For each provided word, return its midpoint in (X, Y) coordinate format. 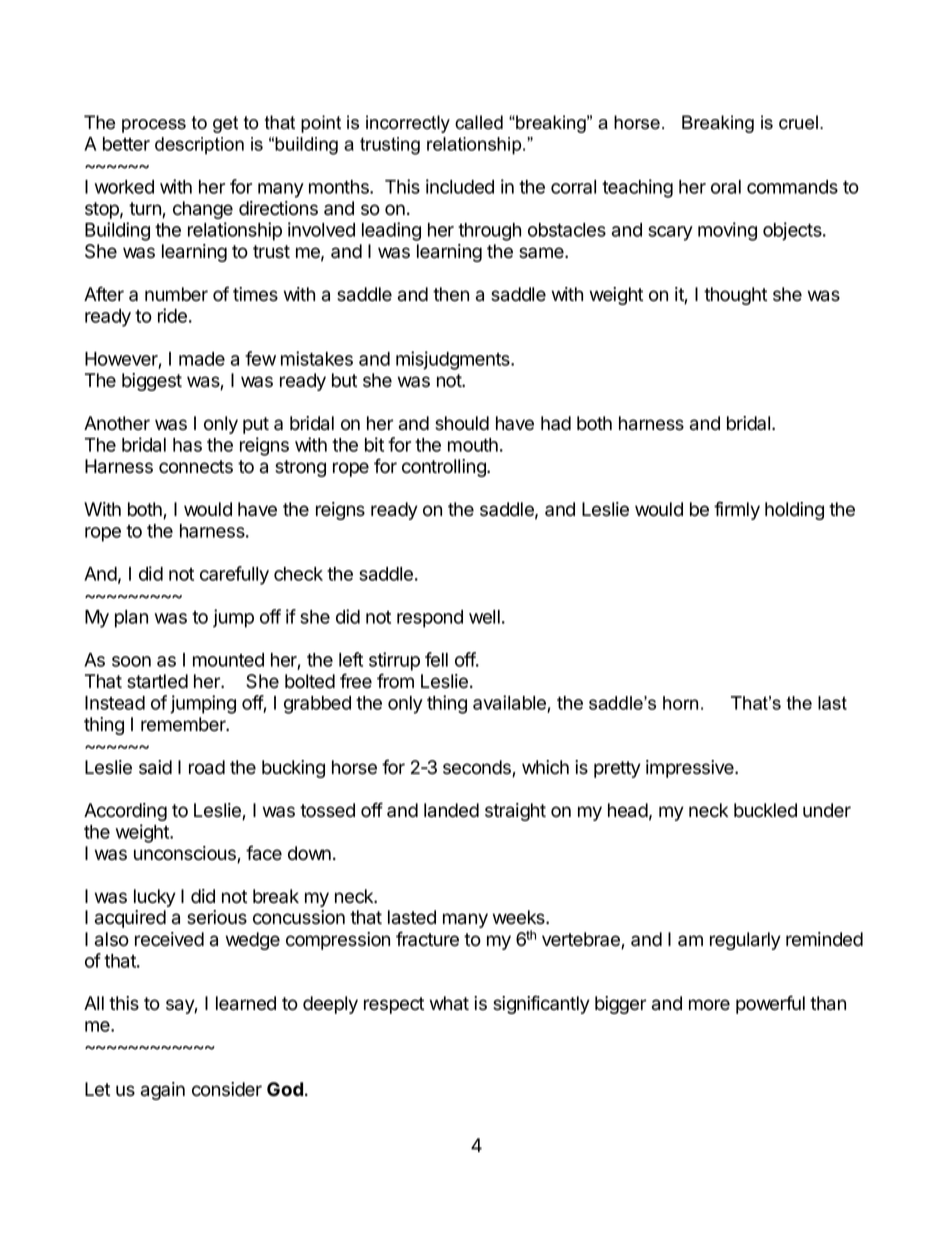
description (199, 146)
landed (451, 810)
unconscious (186, 854)
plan (131, 619)
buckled (765, 810)
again (163, 1091)
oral (726, 187)
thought (735, 296)
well (484, 617)
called (479, 122)
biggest (152, 382)
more (709, 1005)
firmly (737, 510)
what (449, 1003)
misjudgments (454, 360)
